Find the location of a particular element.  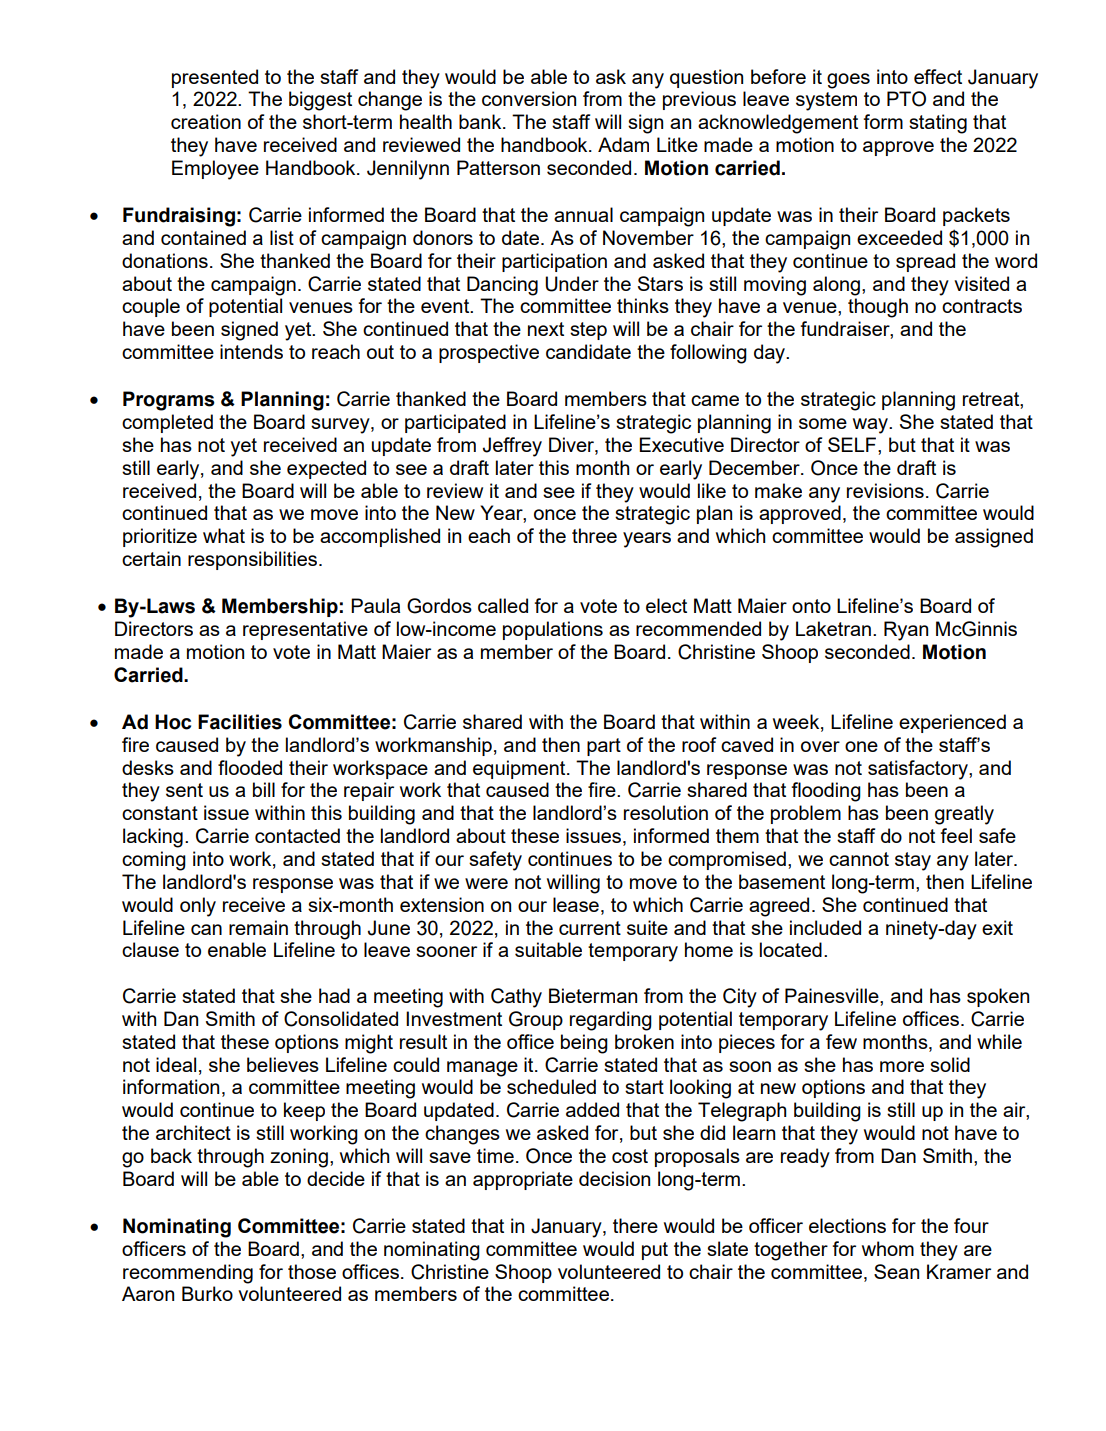

there is located at coordinates (635, 1225).
